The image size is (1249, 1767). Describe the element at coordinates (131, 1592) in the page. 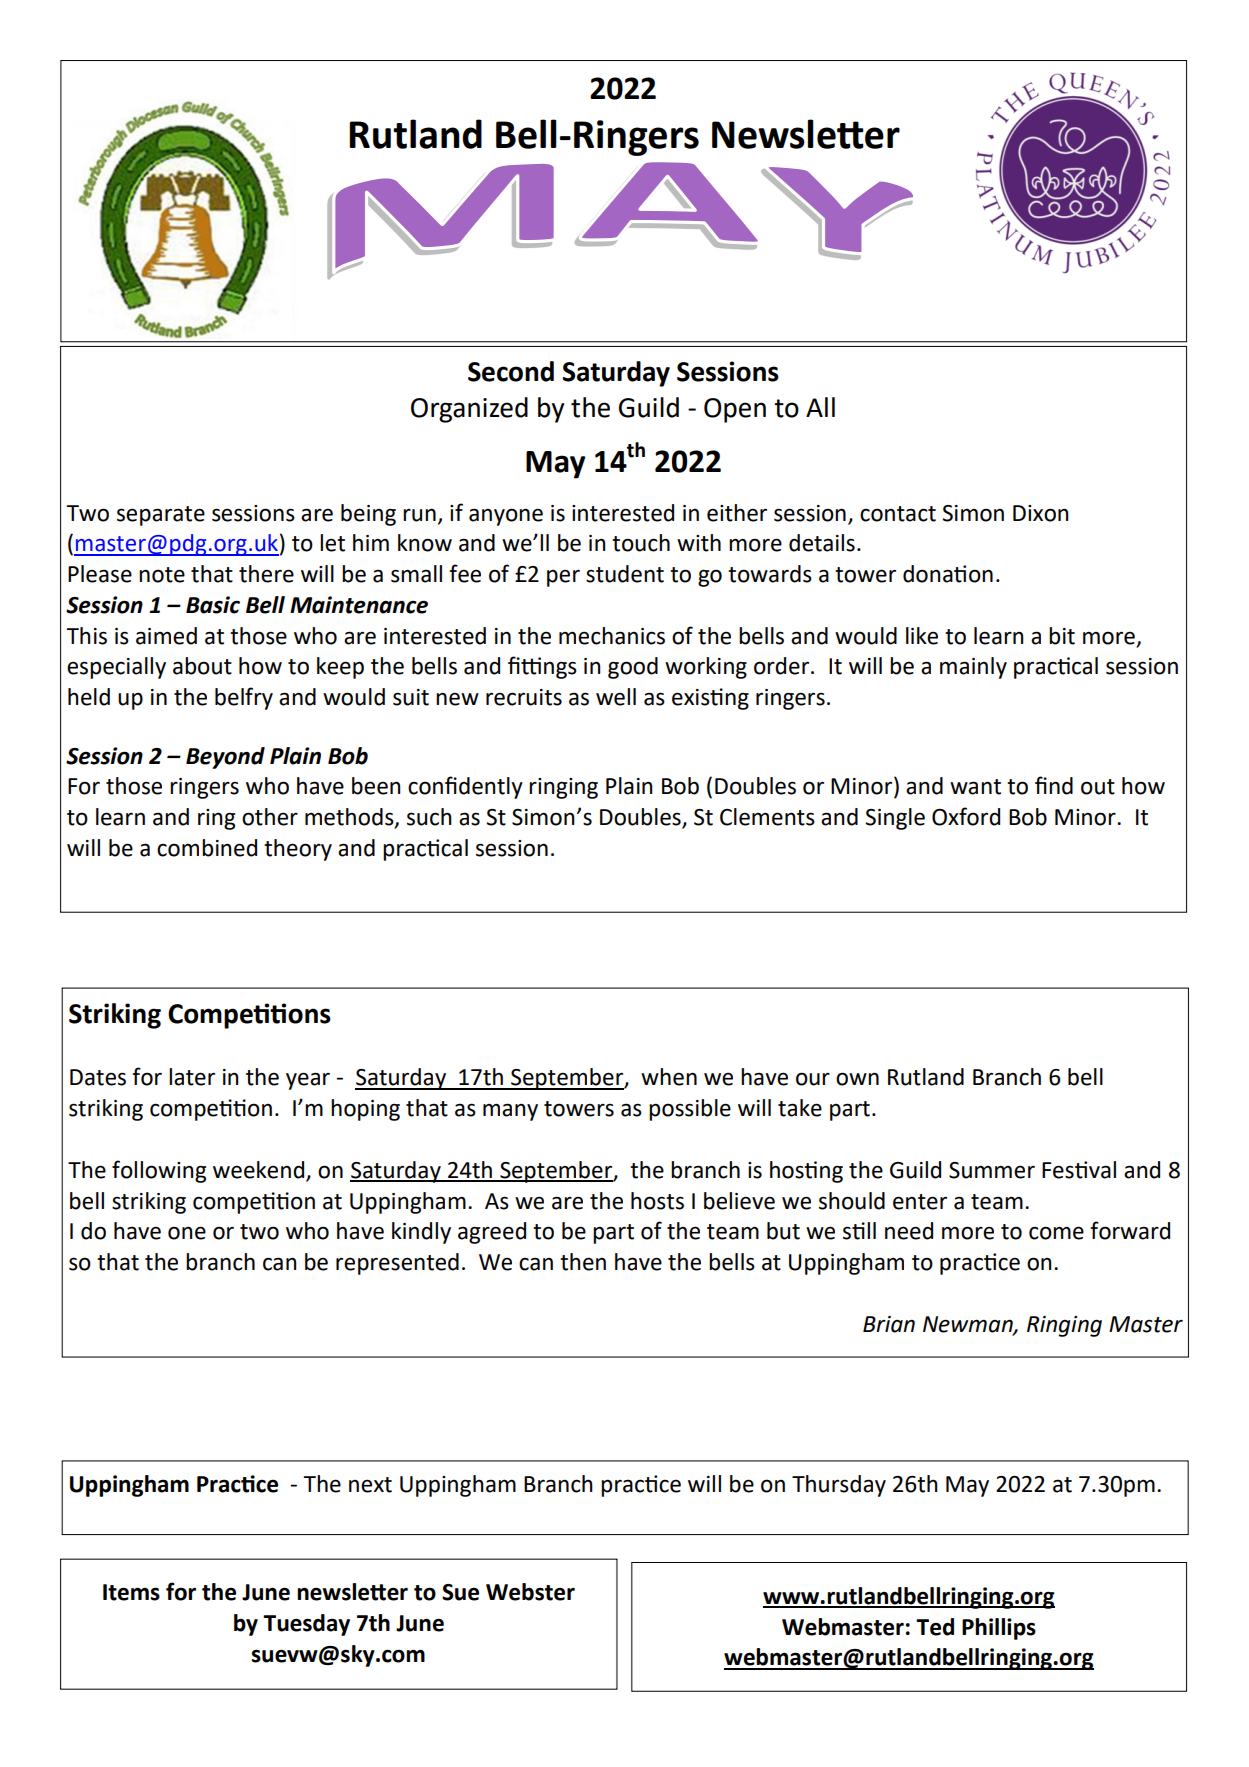

I see `Items` at that location.
